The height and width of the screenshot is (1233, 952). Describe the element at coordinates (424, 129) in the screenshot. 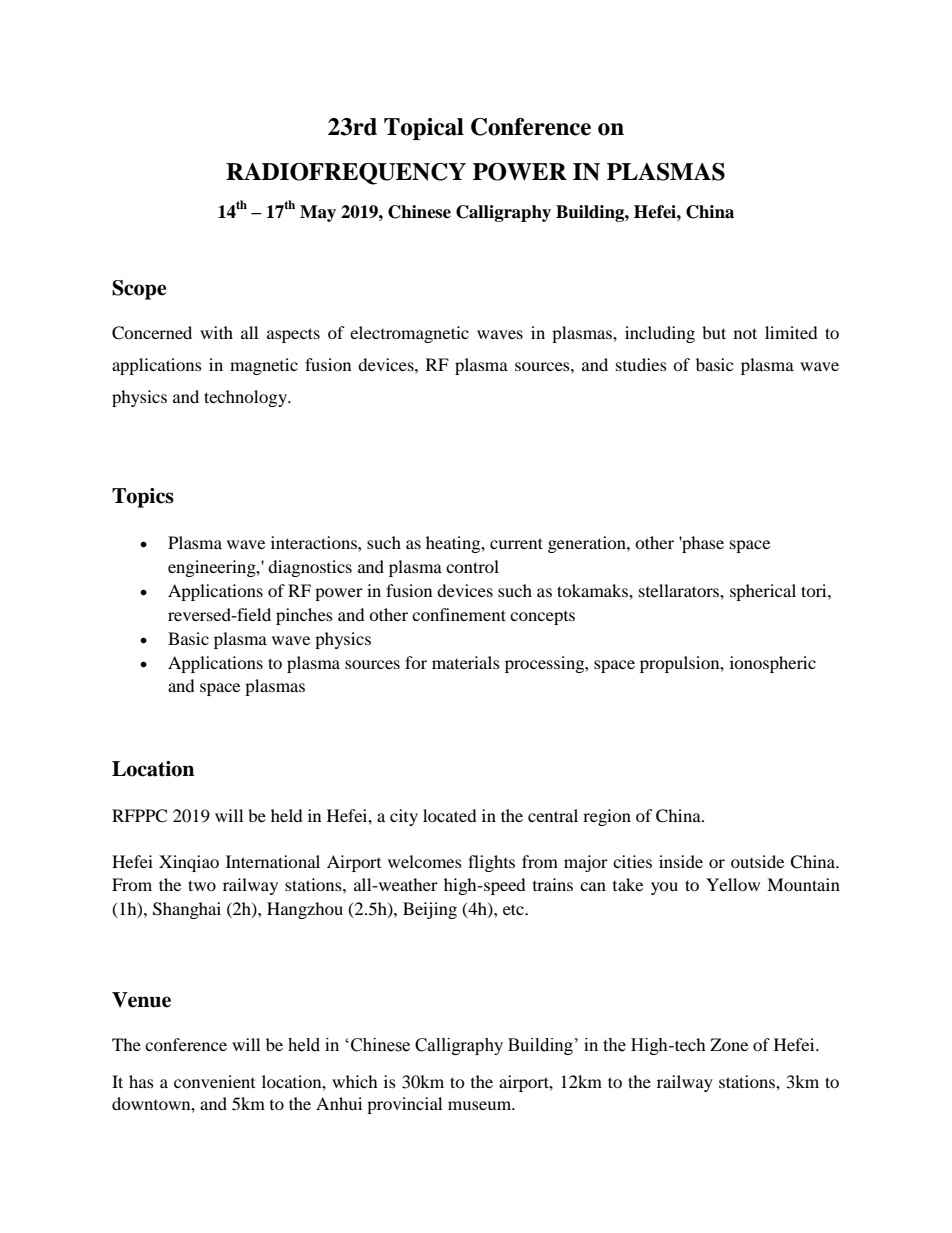

I see `Topical` at that location.
